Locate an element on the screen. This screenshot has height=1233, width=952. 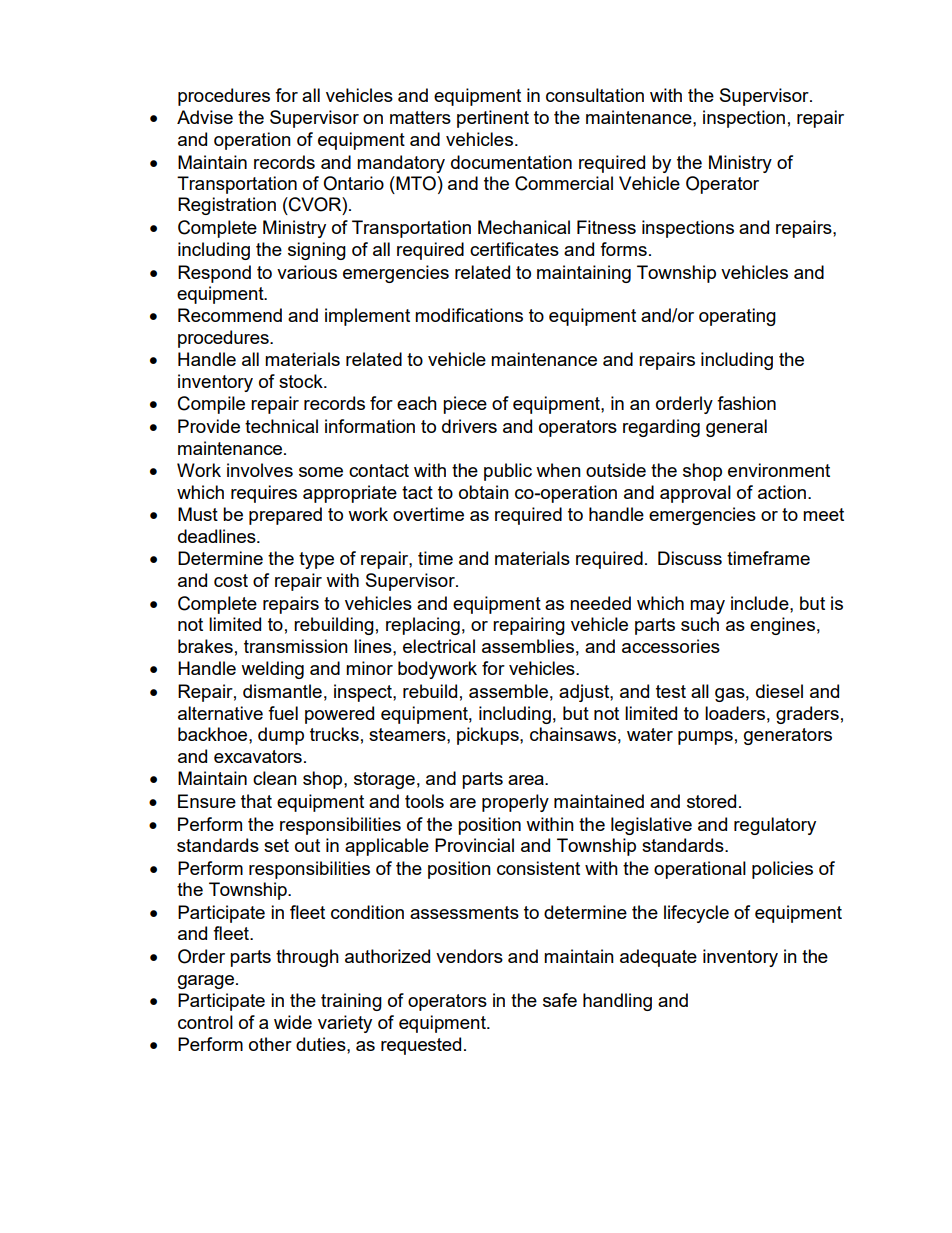
stock is located at coordinates (302, 381).
